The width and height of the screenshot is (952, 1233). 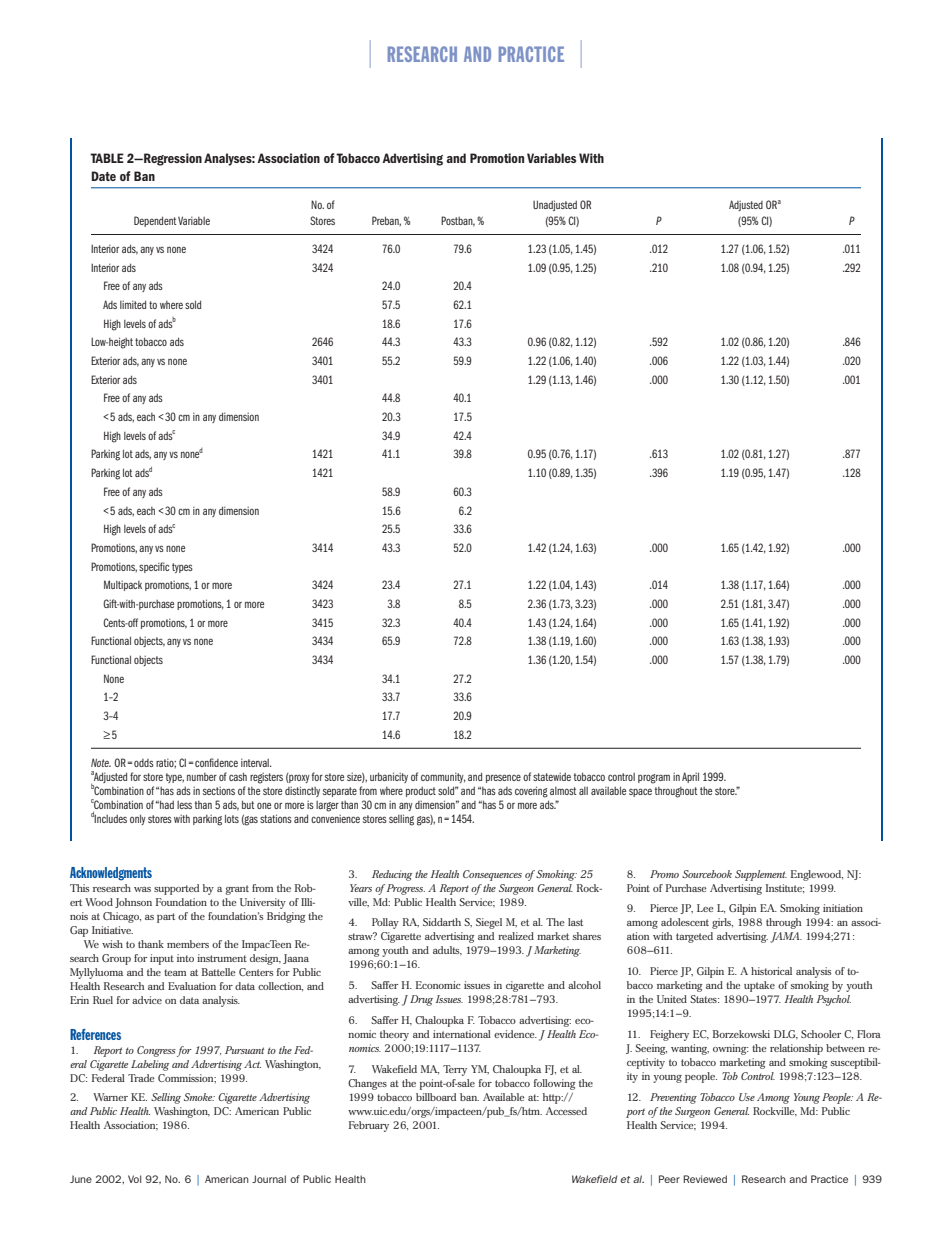 What do you see at coordinates (705, 1179) in the screenshot?
I see `Reviewed` at bounding box center [705, 1179].
